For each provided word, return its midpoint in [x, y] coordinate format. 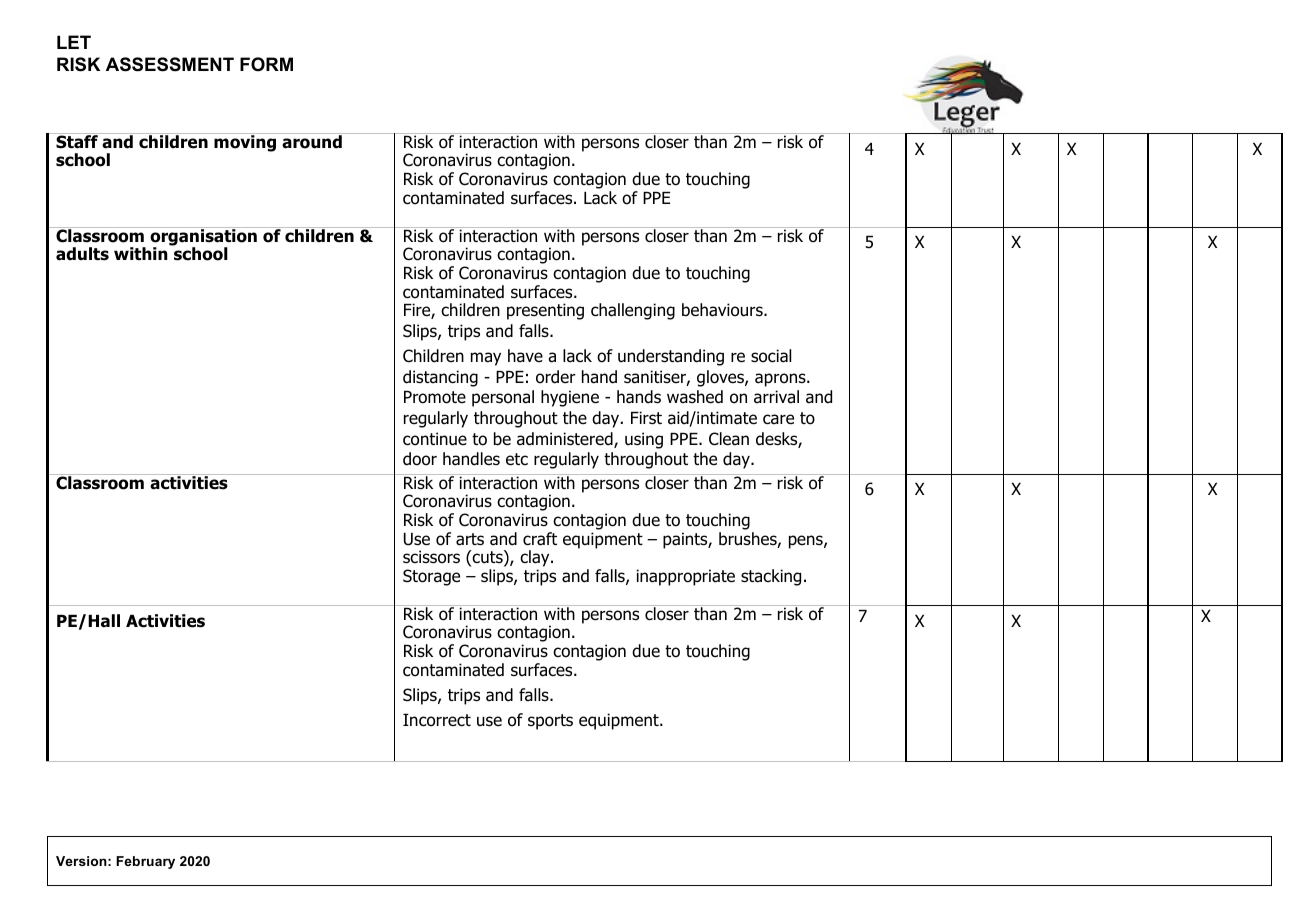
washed [695, 397]
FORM [266, 64]
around [312, 141]
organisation [203, 237]
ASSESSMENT [170, 64]
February [145, 862]
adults [82, 254]
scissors [431, 557]
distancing [440, 378]
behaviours [723, 310]
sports [550, 722]
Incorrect [437, 720]
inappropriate [685, 577]
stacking [771, 577]
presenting [545, 311]
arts [470, 539]
